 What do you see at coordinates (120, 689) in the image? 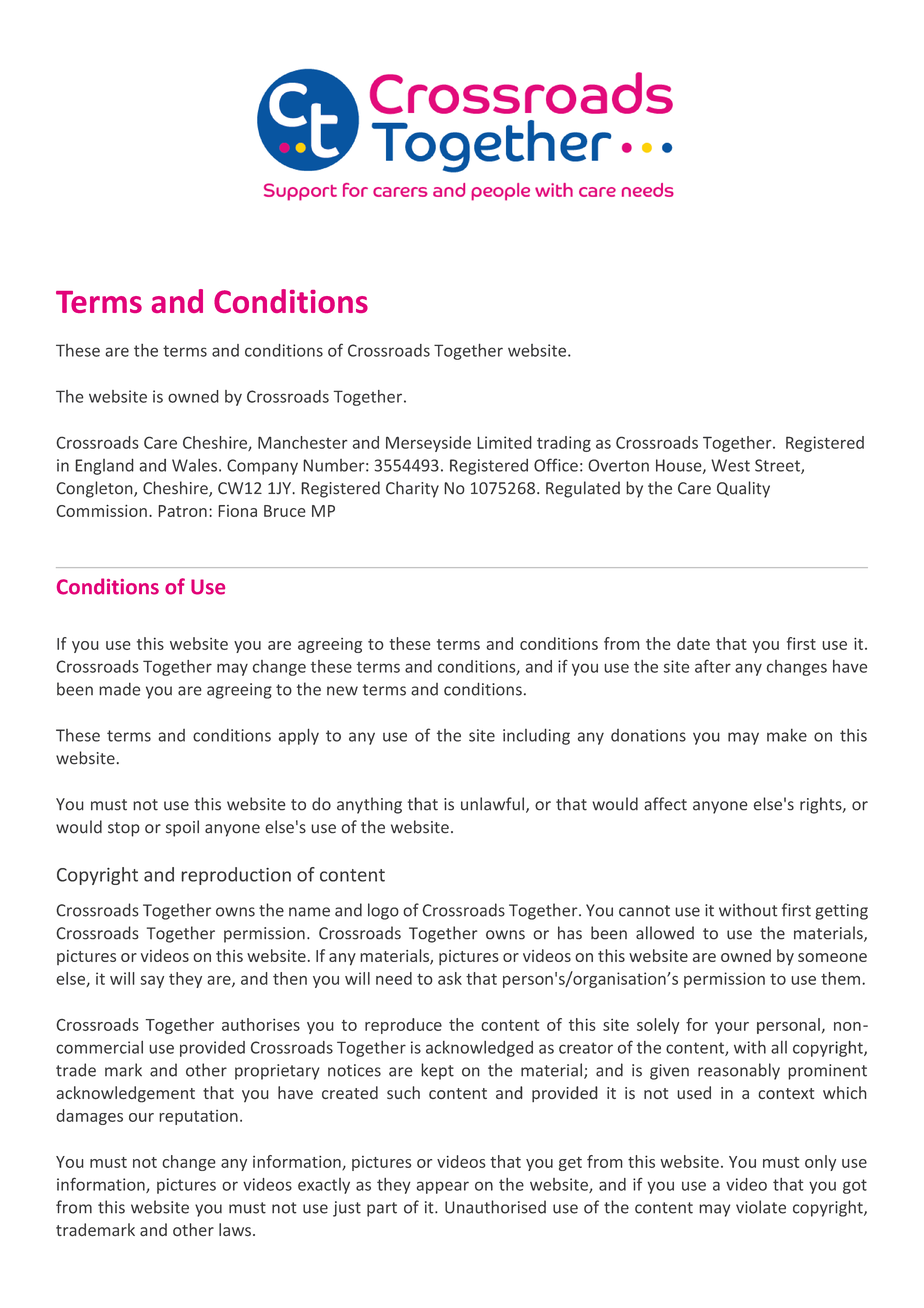
I see `made` at bounding box center [120, 689].
